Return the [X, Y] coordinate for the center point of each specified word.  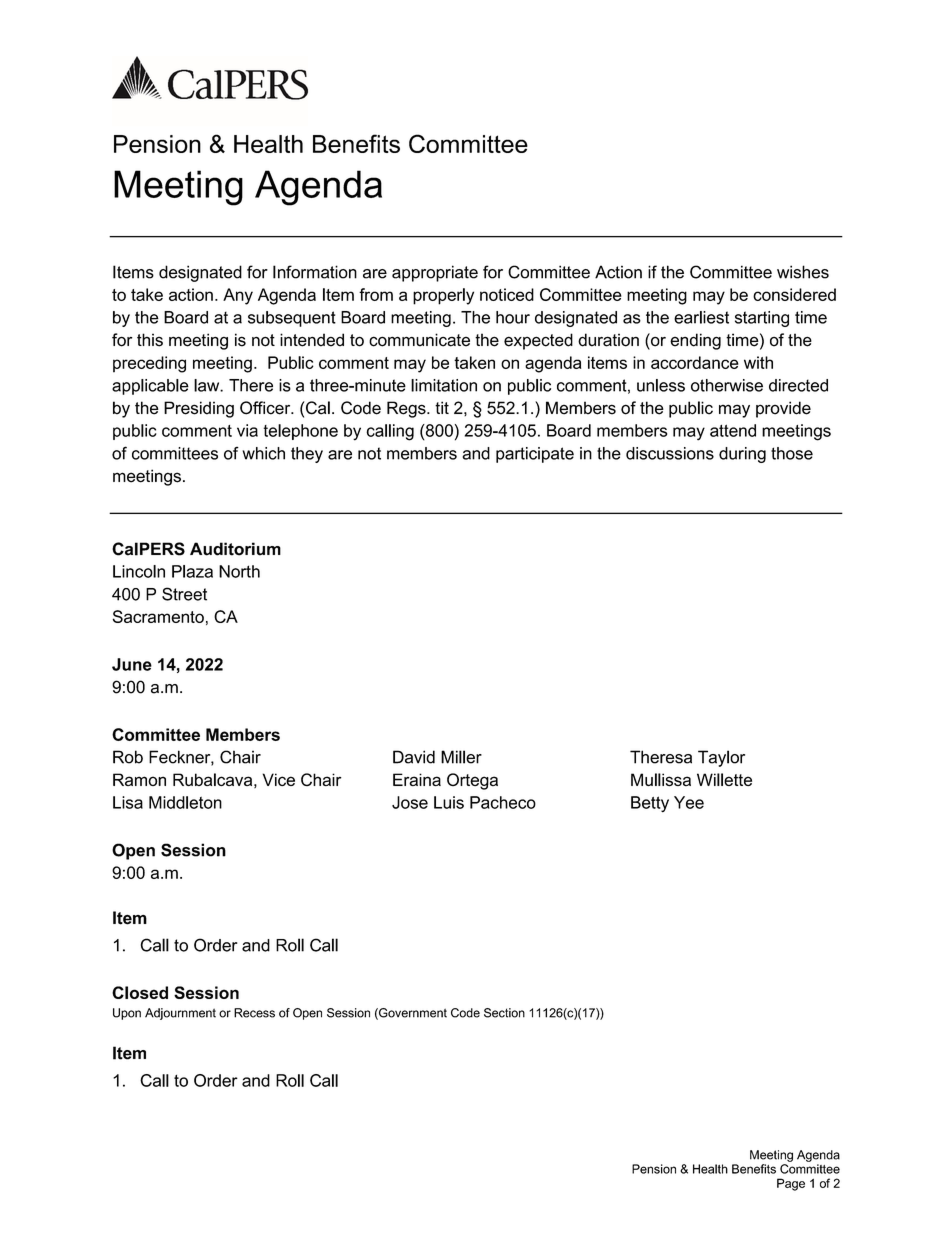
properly [443, 296]
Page [791, 1184]
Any [238, 296]
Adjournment [180, 1014]
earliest [701, 317]
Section [504, 1013]
